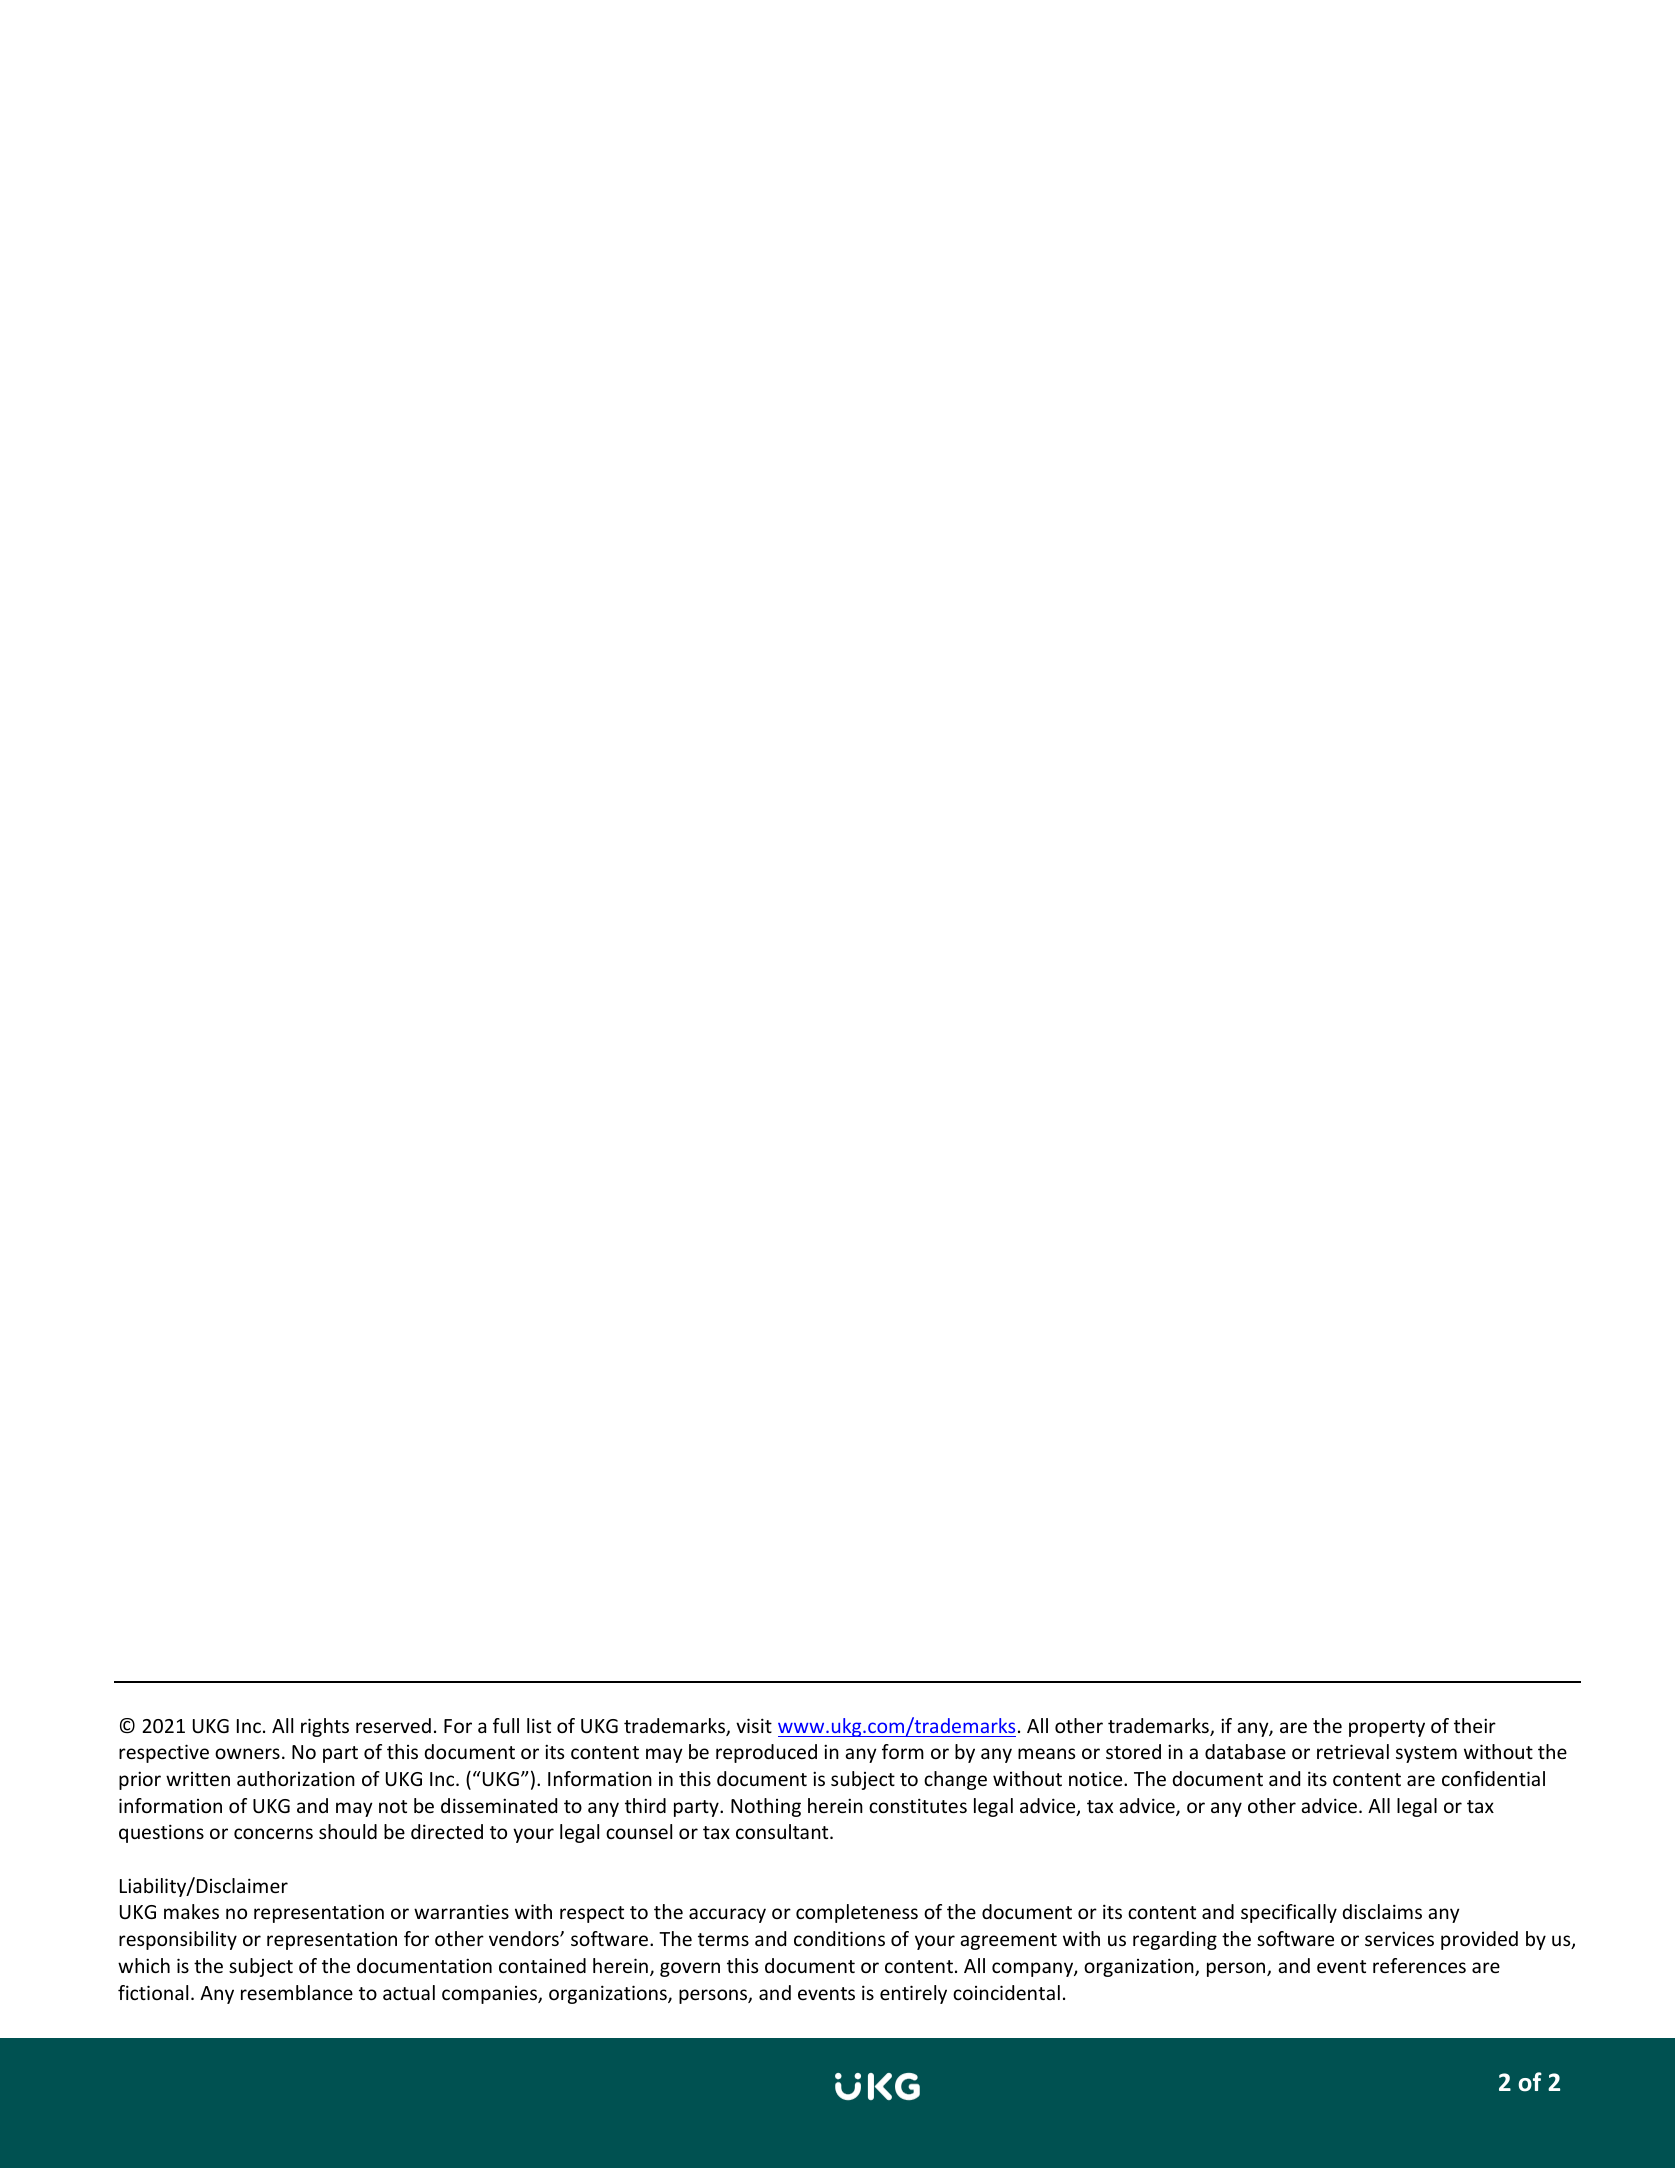 This screenshot has height=2168, width=1675. What do you see at coordinates (297, 1992) in the screenshot?
I see `resemblance` at bounding box center [297, 1992].
